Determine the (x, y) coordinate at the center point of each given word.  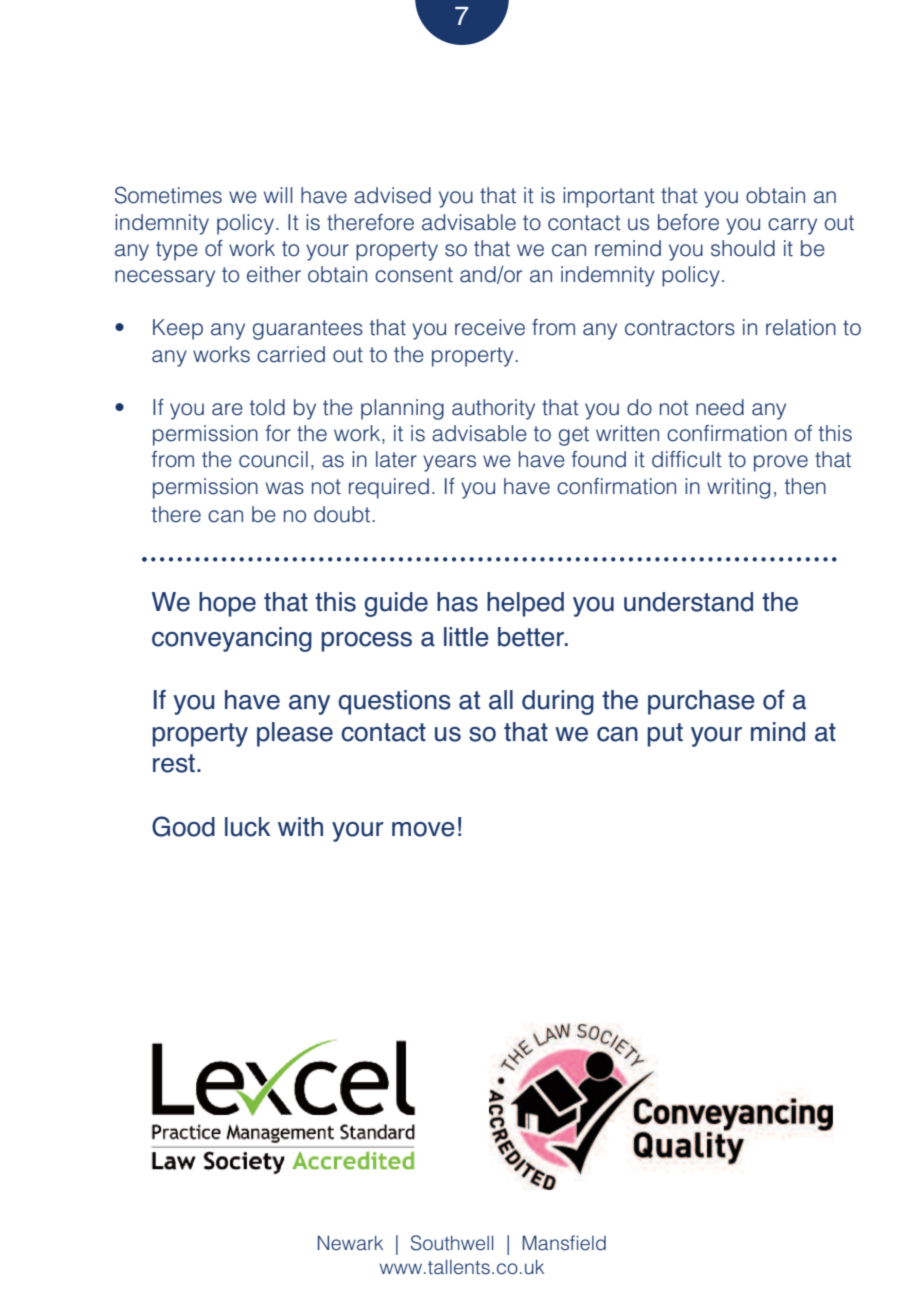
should (743, 248)
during (558, 702)
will (278, 195)
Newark (350, 1243)
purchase (701, 702)
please (295, 734)
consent (414, 275)
